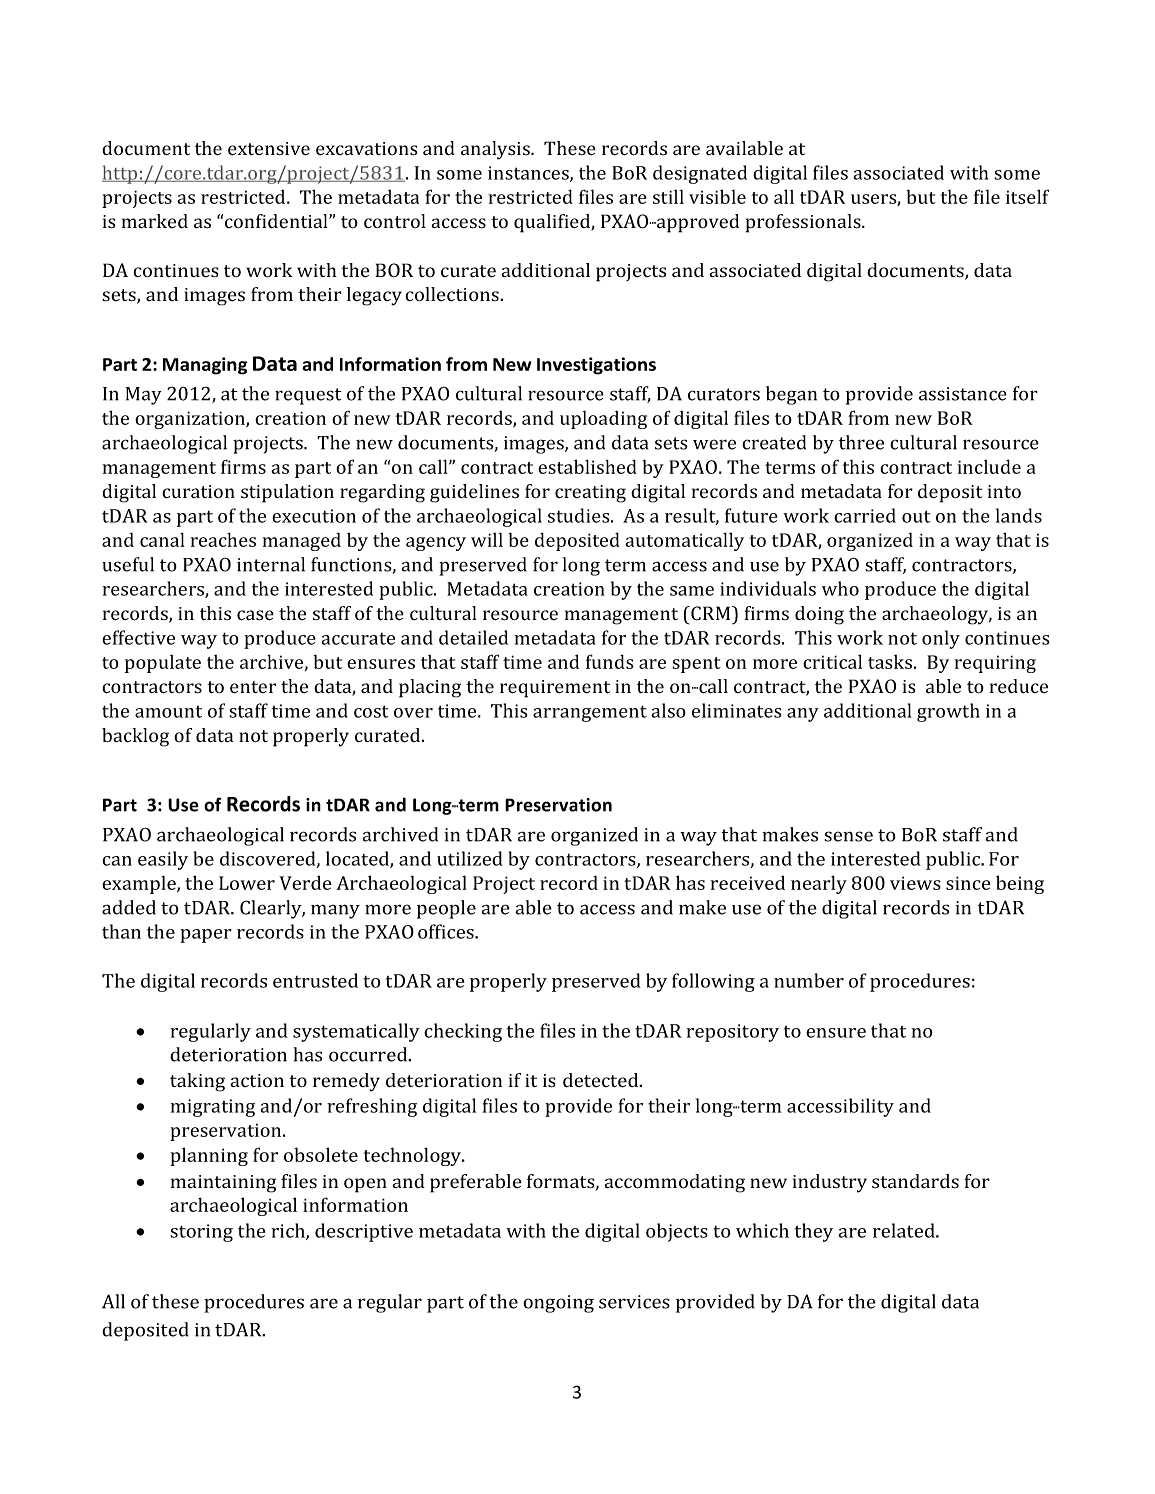  I want to click on storing, so click(201, 1233).
